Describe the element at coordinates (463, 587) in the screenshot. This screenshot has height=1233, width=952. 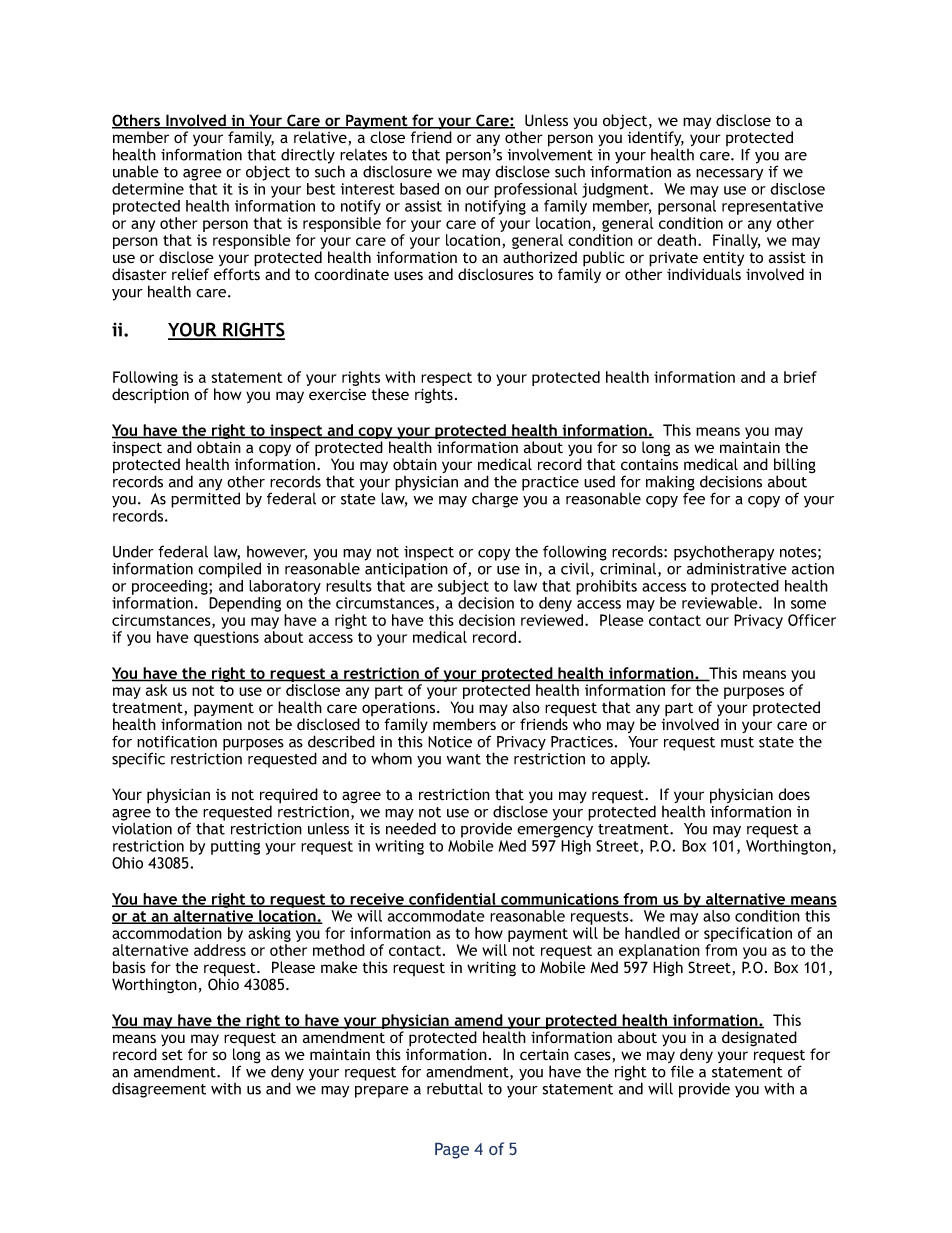
I see `subject` at that location.
